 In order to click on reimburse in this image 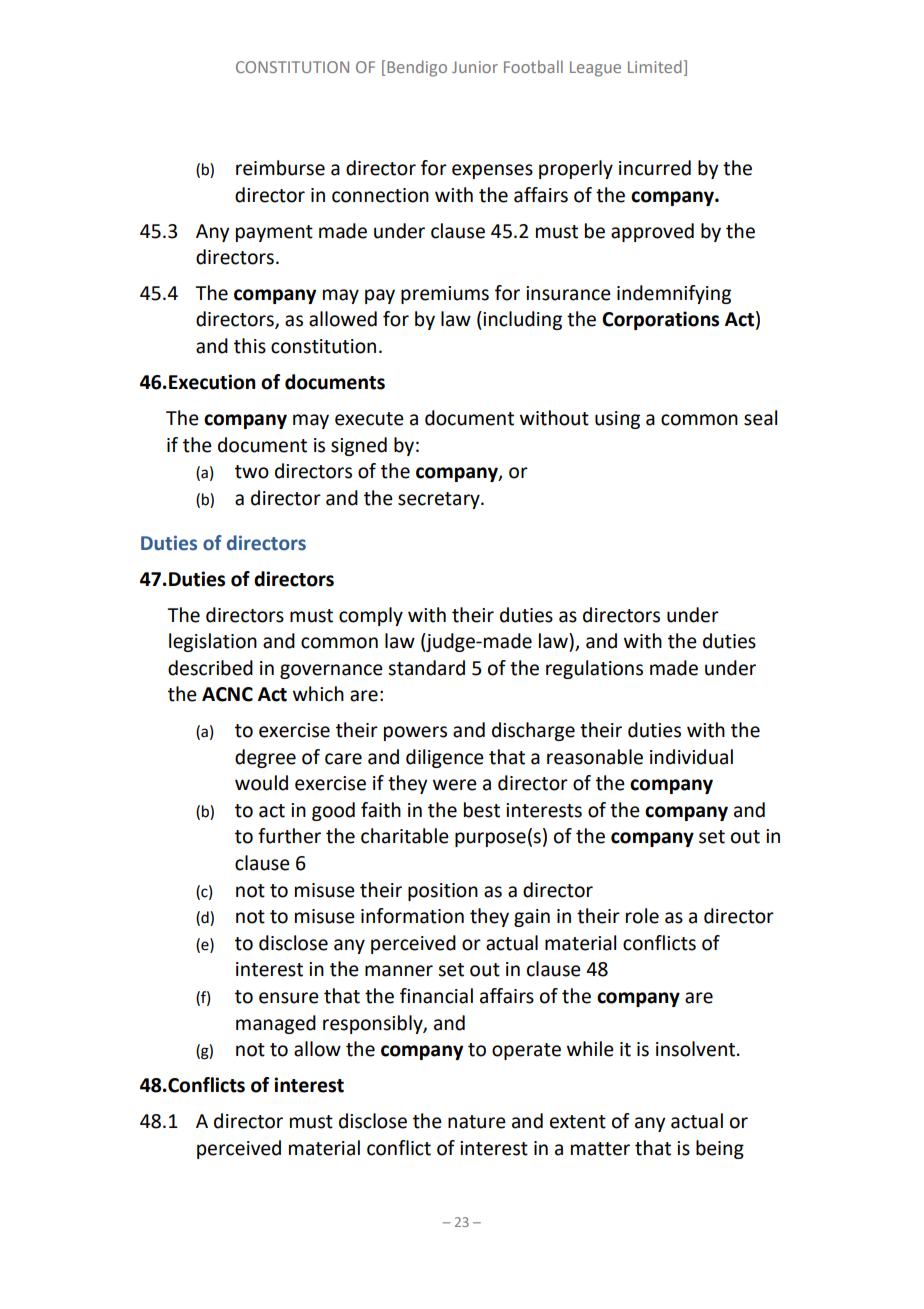, I will do `click(280, 168)`.
